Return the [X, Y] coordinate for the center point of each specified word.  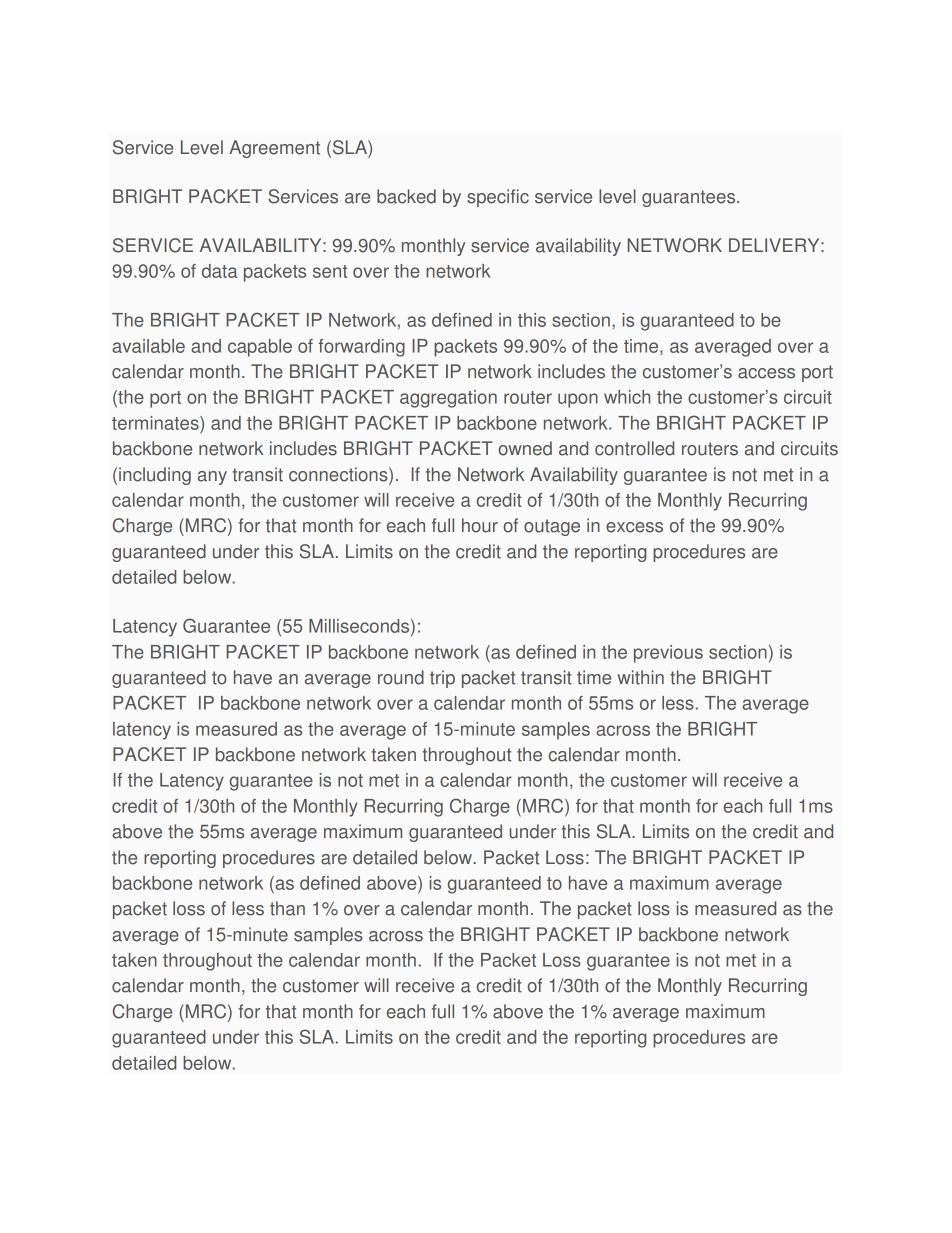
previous [668, 654]
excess [634, 527]
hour [480, 525]
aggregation [448, 399]
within [640, 677]
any [212, 478]
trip [442, 679]
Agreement [274, 149]
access [766, 373]
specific [498, 198]
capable [260, 348]
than [287, 908]
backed [406, 196]
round [401, 677]
